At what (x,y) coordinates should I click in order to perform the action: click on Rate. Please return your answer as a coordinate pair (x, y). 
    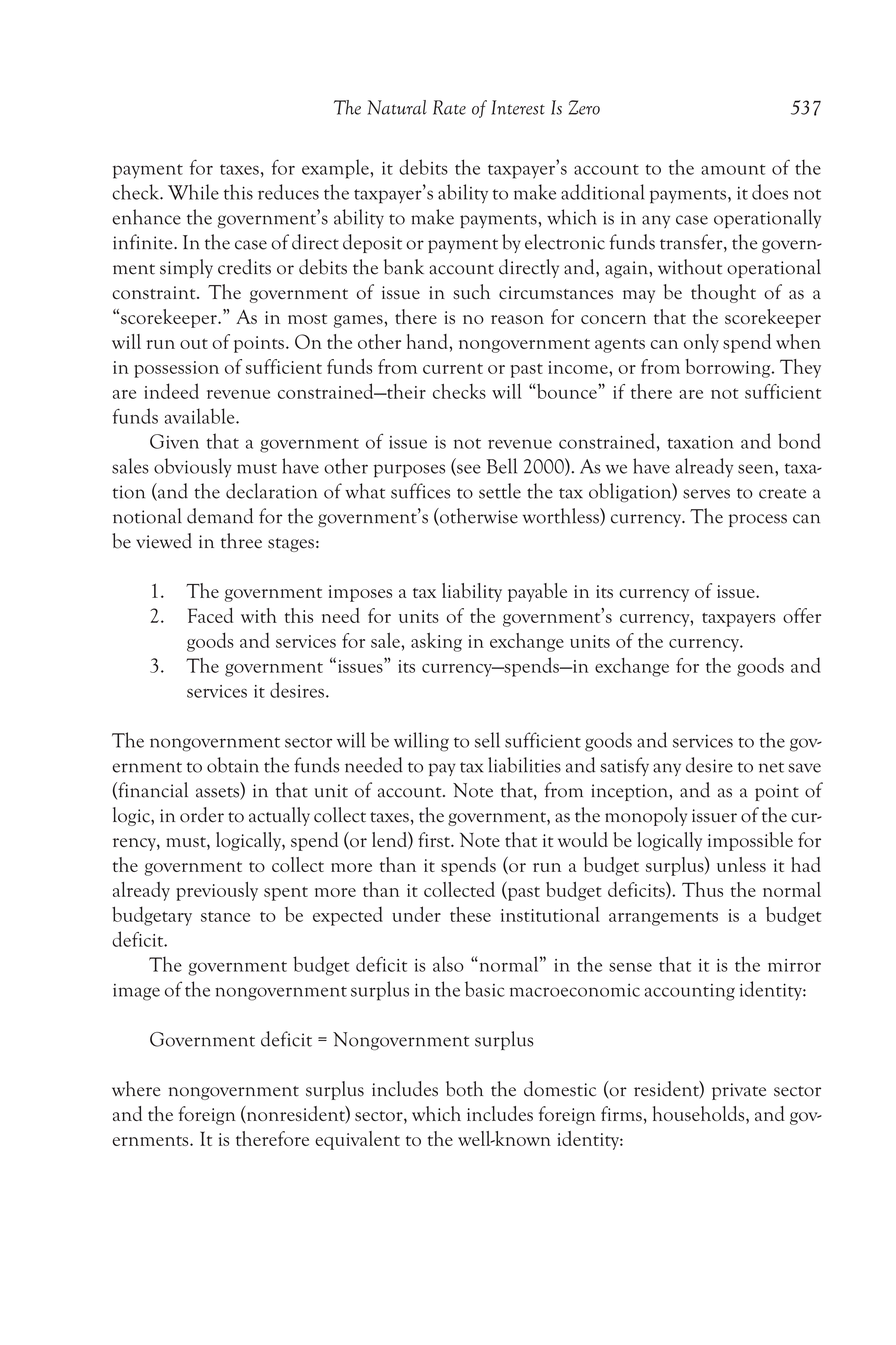
    Looking at the image, I should click on (449, 107).
